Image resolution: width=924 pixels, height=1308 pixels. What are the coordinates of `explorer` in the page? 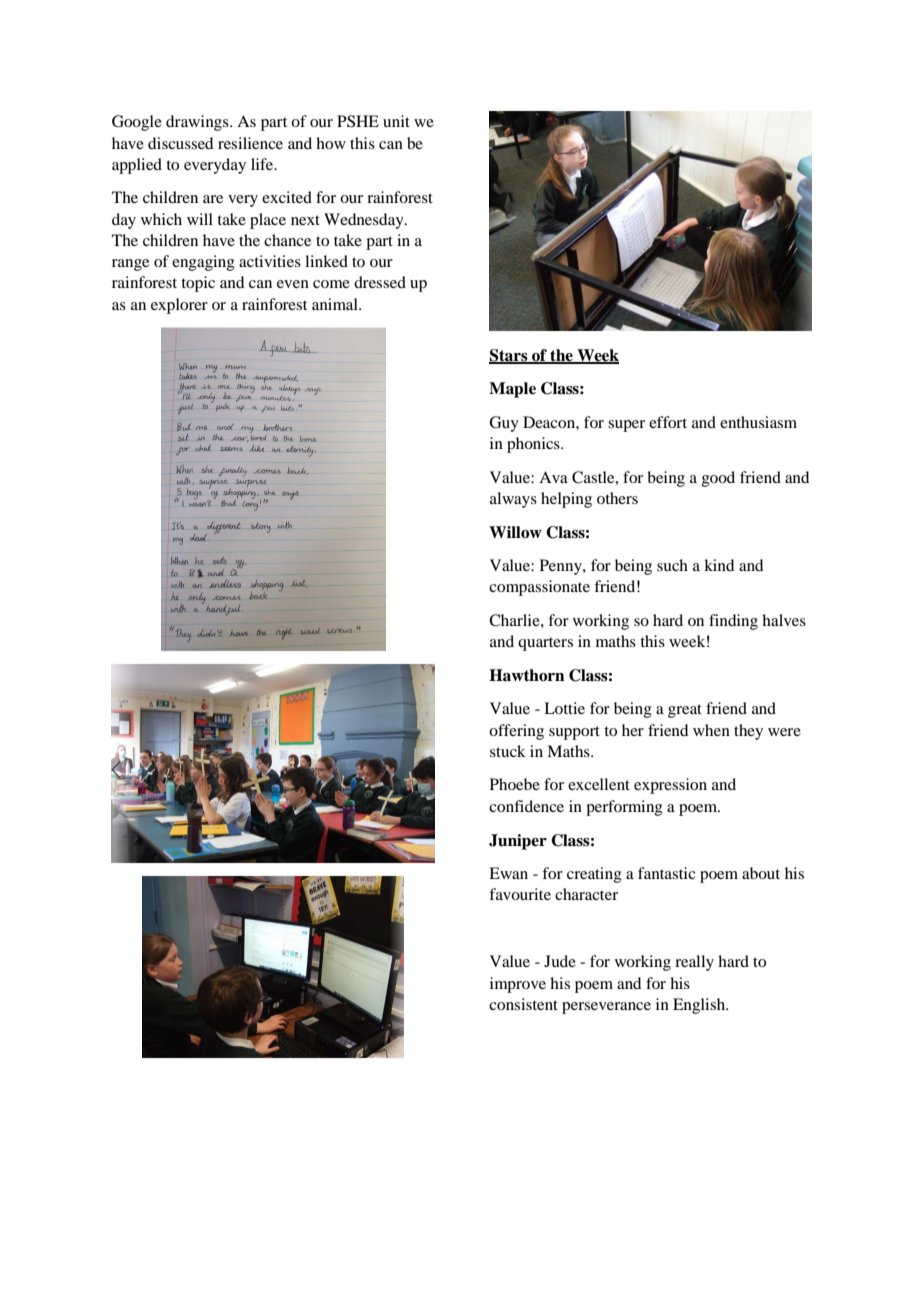 It's located at (179, 306).
